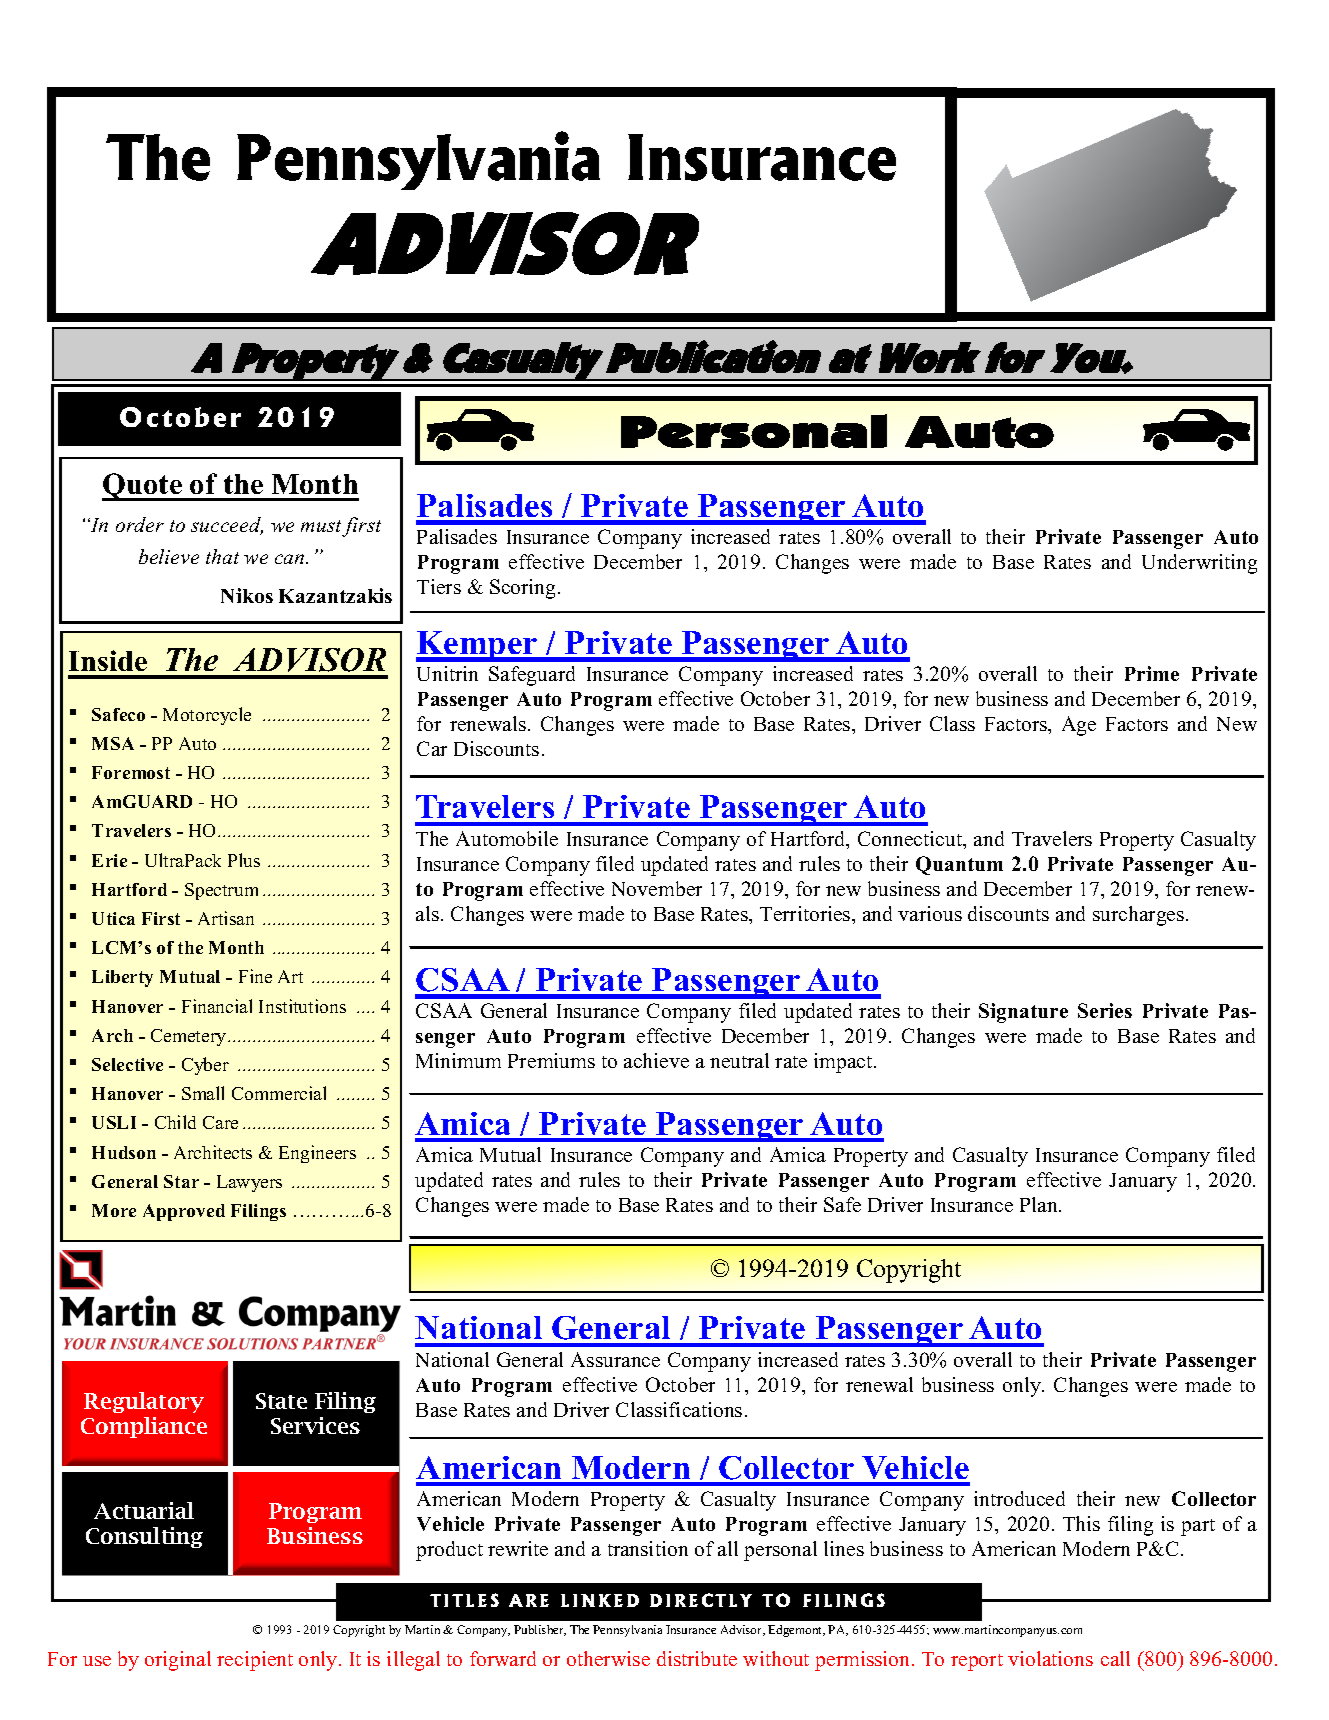  What do you see at coordinates (608, 1658) in the screenshot?
I see `otherwise` at bounding box center [608, 1658].
